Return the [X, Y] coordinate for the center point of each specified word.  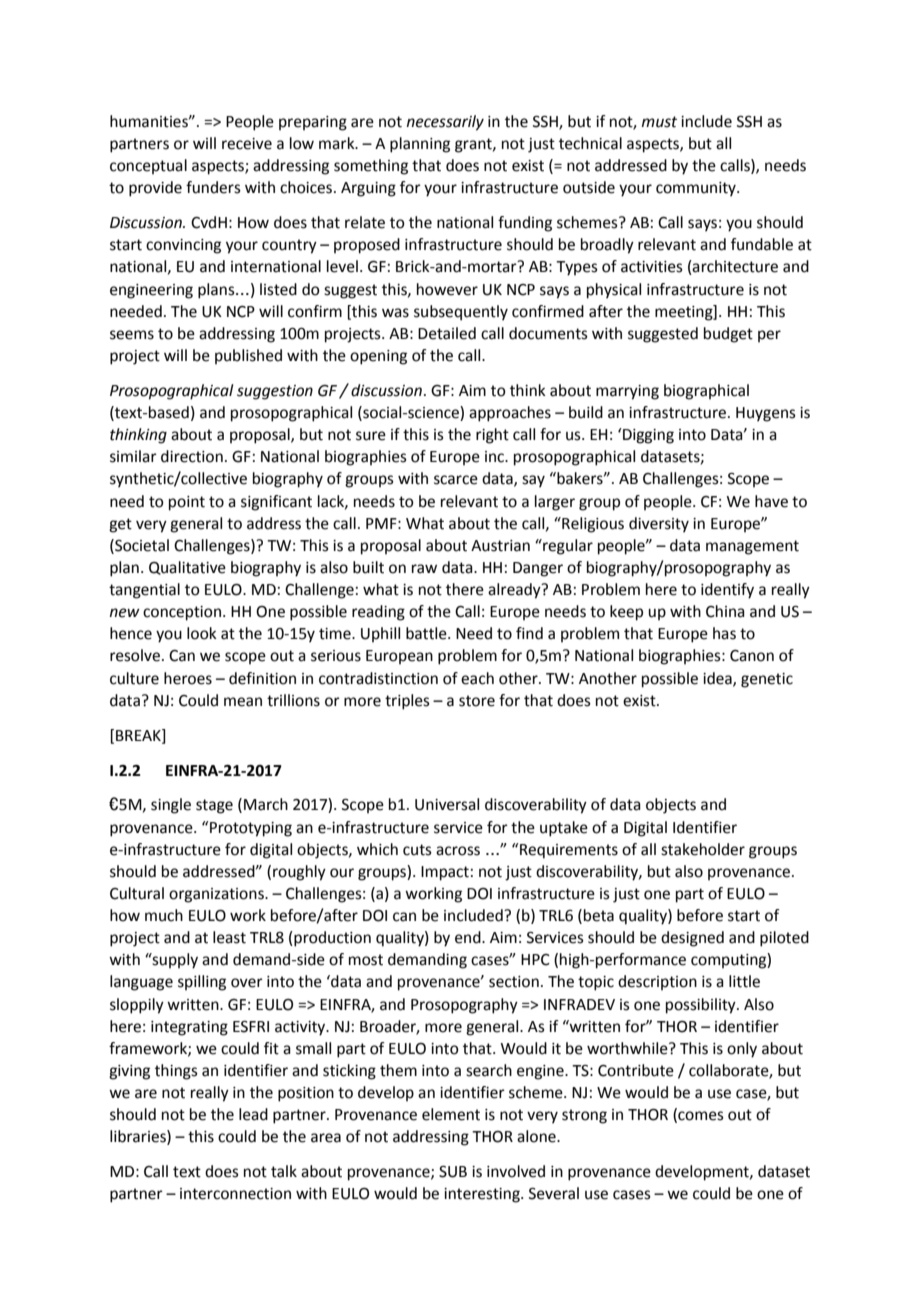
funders [213, 187]
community [697, 189]
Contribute [636, 1070]
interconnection [235, 1194]
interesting [483, 1195]
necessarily [445, 123]
